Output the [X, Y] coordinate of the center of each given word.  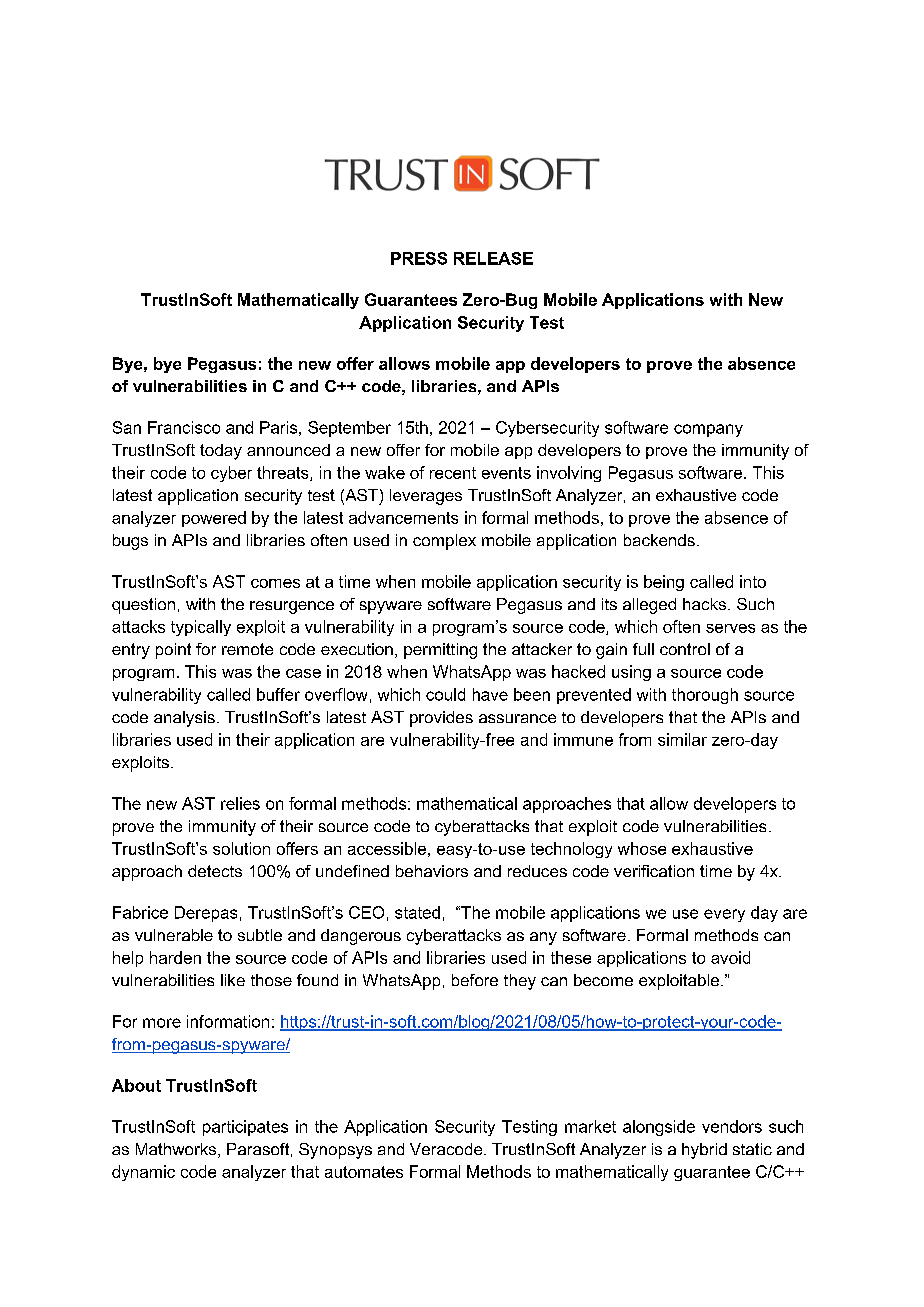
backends [659, 540]
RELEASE [493, 258]
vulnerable [174, 935]
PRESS [419, 258]
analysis [184, 719]
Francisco [184, 427]
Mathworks [177, 1150]
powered [214, 519]
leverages [426, 497]
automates [364, 1172]
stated [417, 912]
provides [441, 719]
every [724, 915]
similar [682, 739]
